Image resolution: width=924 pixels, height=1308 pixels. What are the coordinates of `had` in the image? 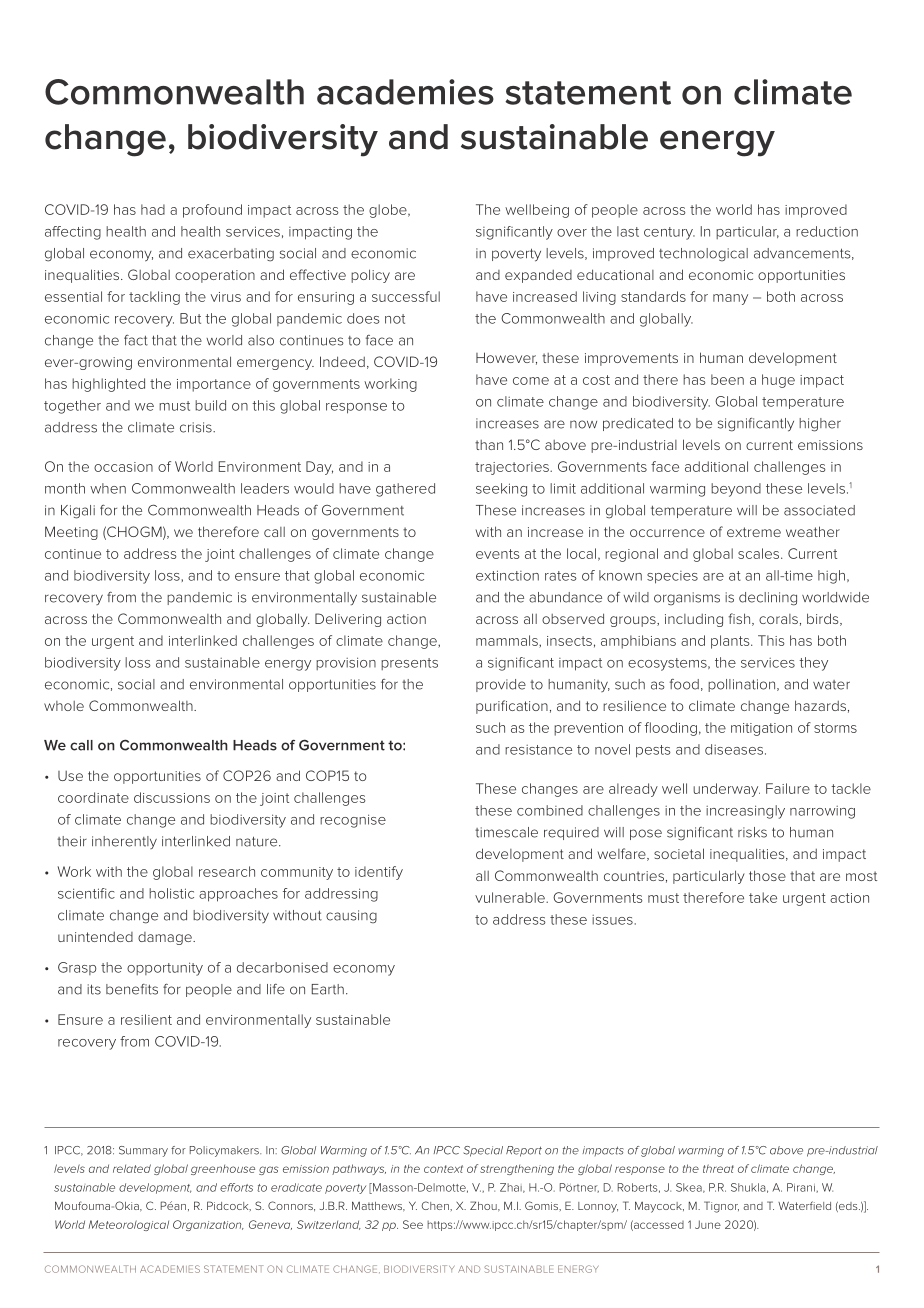 It's located at (153, 209).
